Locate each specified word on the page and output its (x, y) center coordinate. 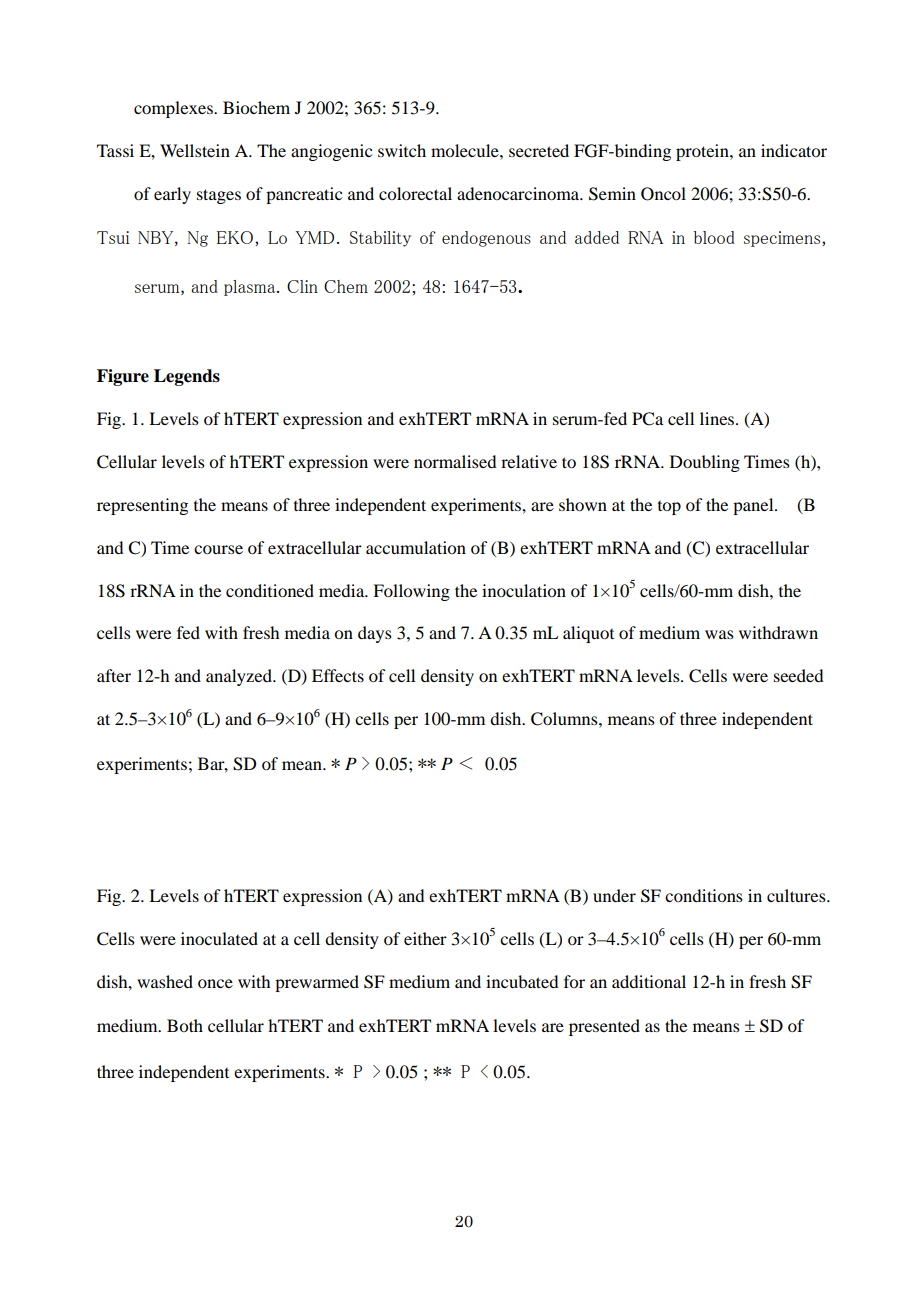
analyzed (240, 677)
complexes (174, 109)
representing (142, 506)
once (215, 983)
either (425, 938)
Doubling (705, 463)
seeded (798, 675)
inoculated (219, 938)
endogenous (486, 239)
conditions (704, 895)
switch (402, 150)
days (375, 634)
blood (714, 237)
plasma (251, 288)
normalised (455, 461)
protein (703, 152)
